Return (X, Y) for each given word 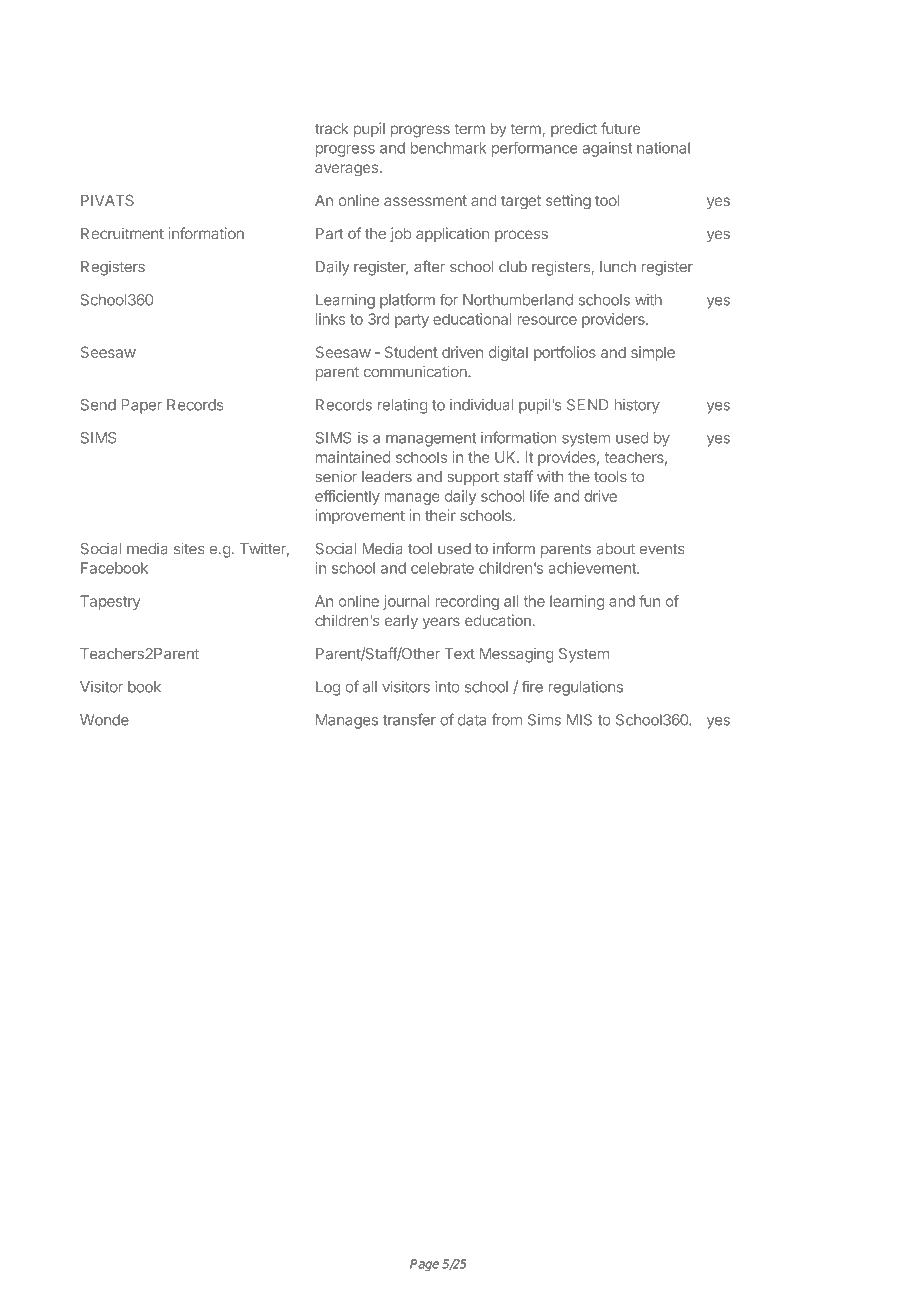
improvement (360, 516)
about (615, 549)
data (472, 720)
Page (424, 1265)
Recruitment (122, 233)
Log (328, 688)
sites (189, 548)
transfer (409, 719)
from (506, 719)
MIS (579, 720)
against (607, 149)
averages (346, 170)
